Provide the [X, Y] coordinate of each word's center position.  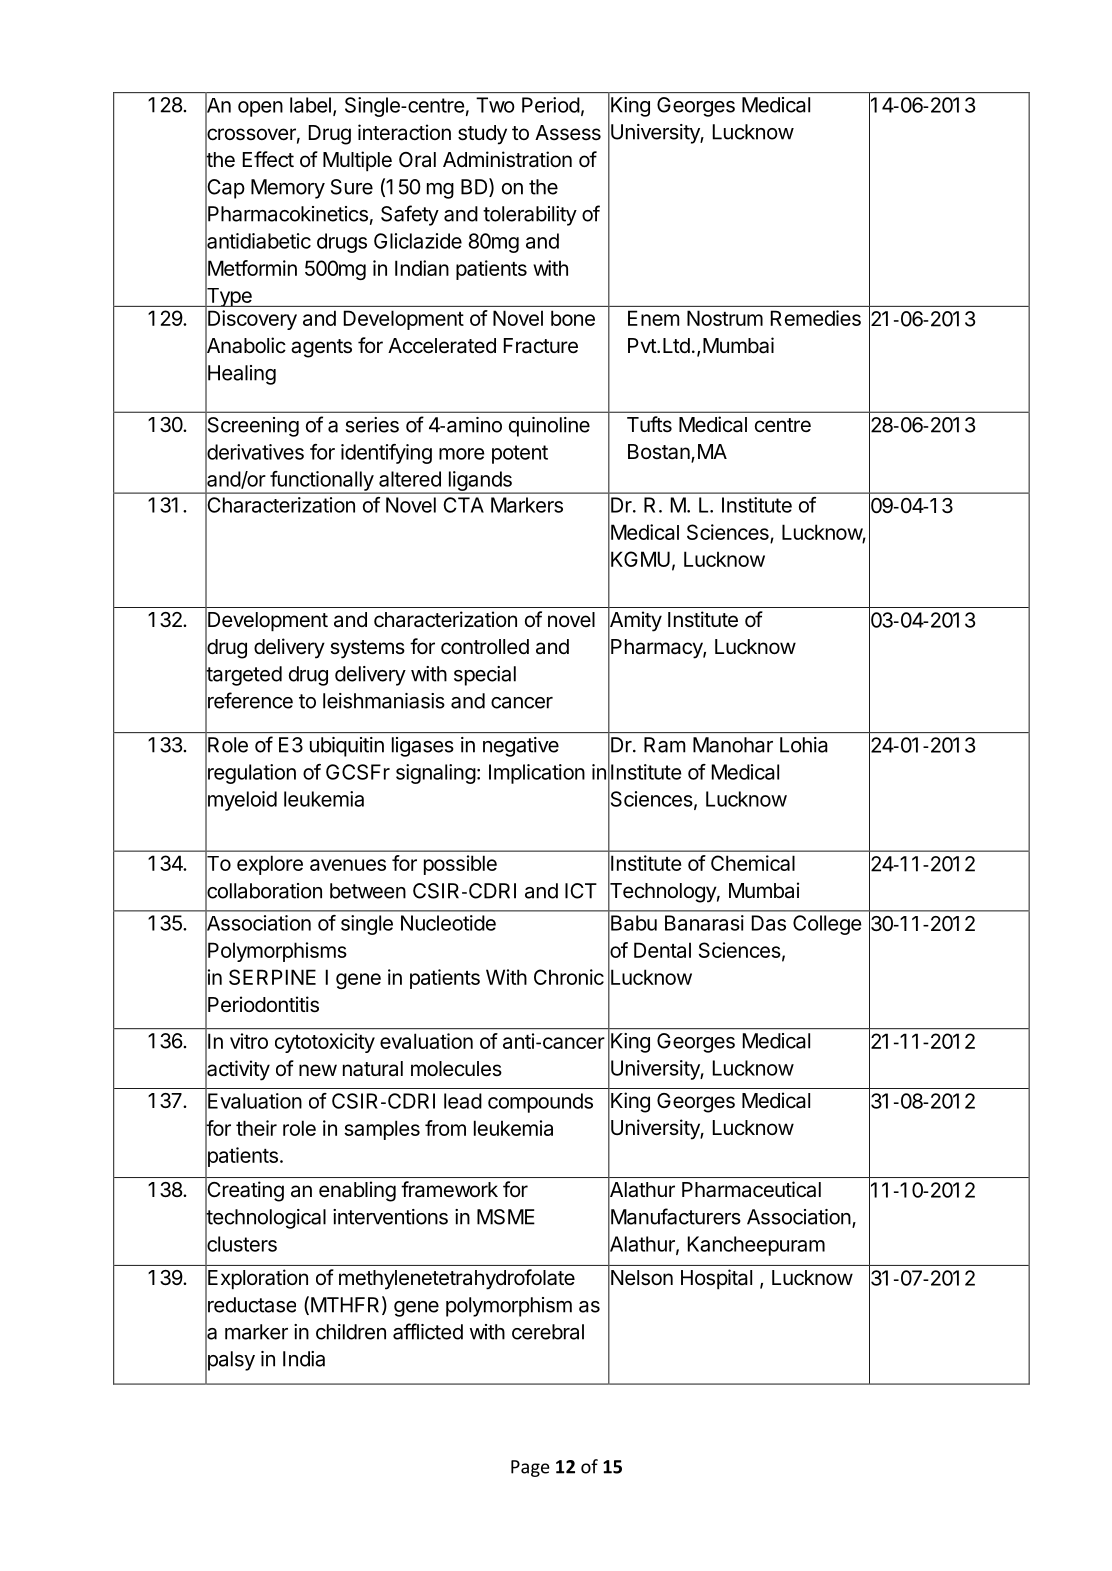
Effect [268, 159]
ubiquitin [347, 747]
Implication [537, 774]
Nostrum [725, 318]
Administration [507, 159]
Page [530, 1468]
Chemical [753, 863]
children [351, 1332]
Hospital [716, 1279]
